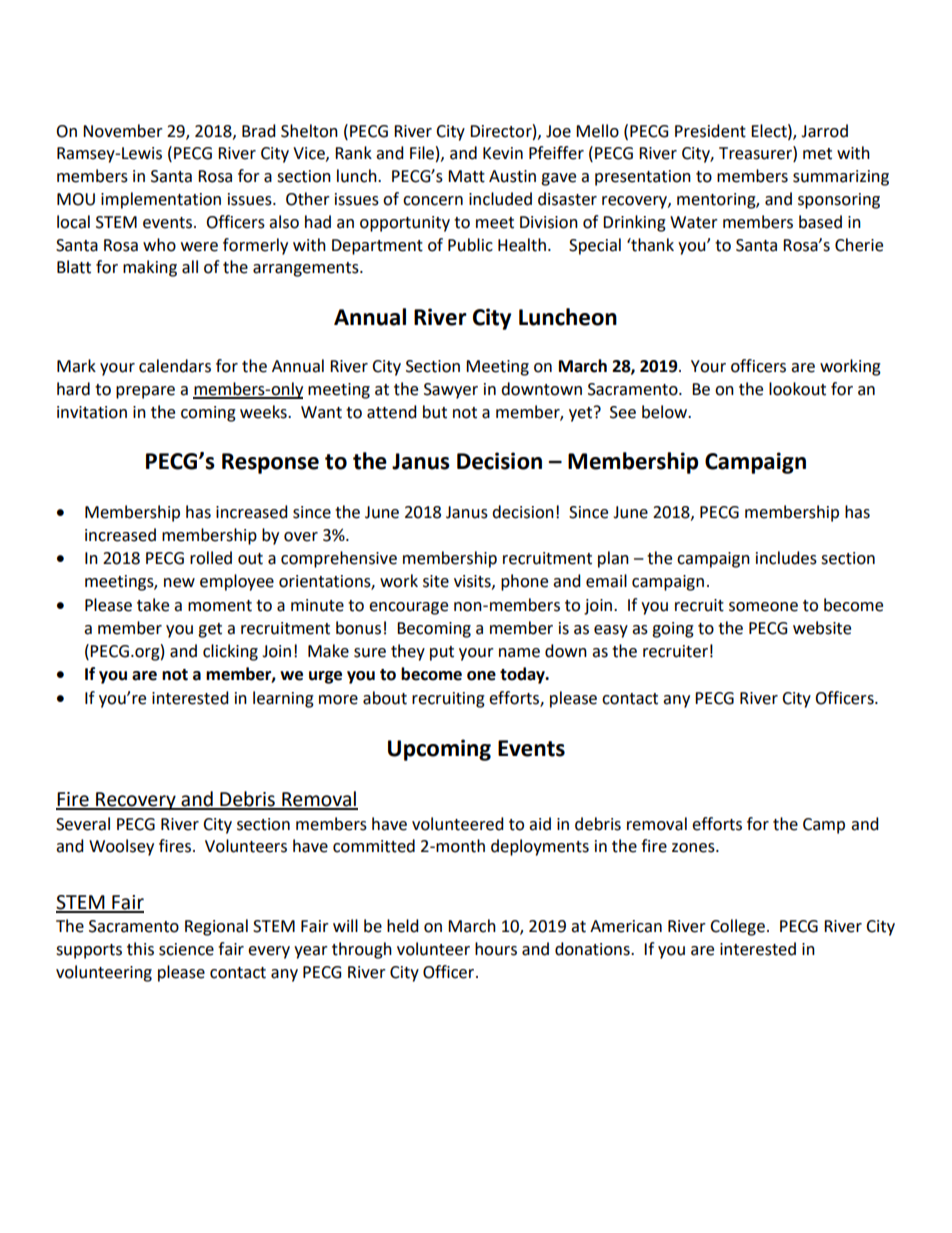 This document has width=952, height=1233. What do you see at coordinates (123, 131) in the document?
I see `November` at bounding box center [123, 131].
